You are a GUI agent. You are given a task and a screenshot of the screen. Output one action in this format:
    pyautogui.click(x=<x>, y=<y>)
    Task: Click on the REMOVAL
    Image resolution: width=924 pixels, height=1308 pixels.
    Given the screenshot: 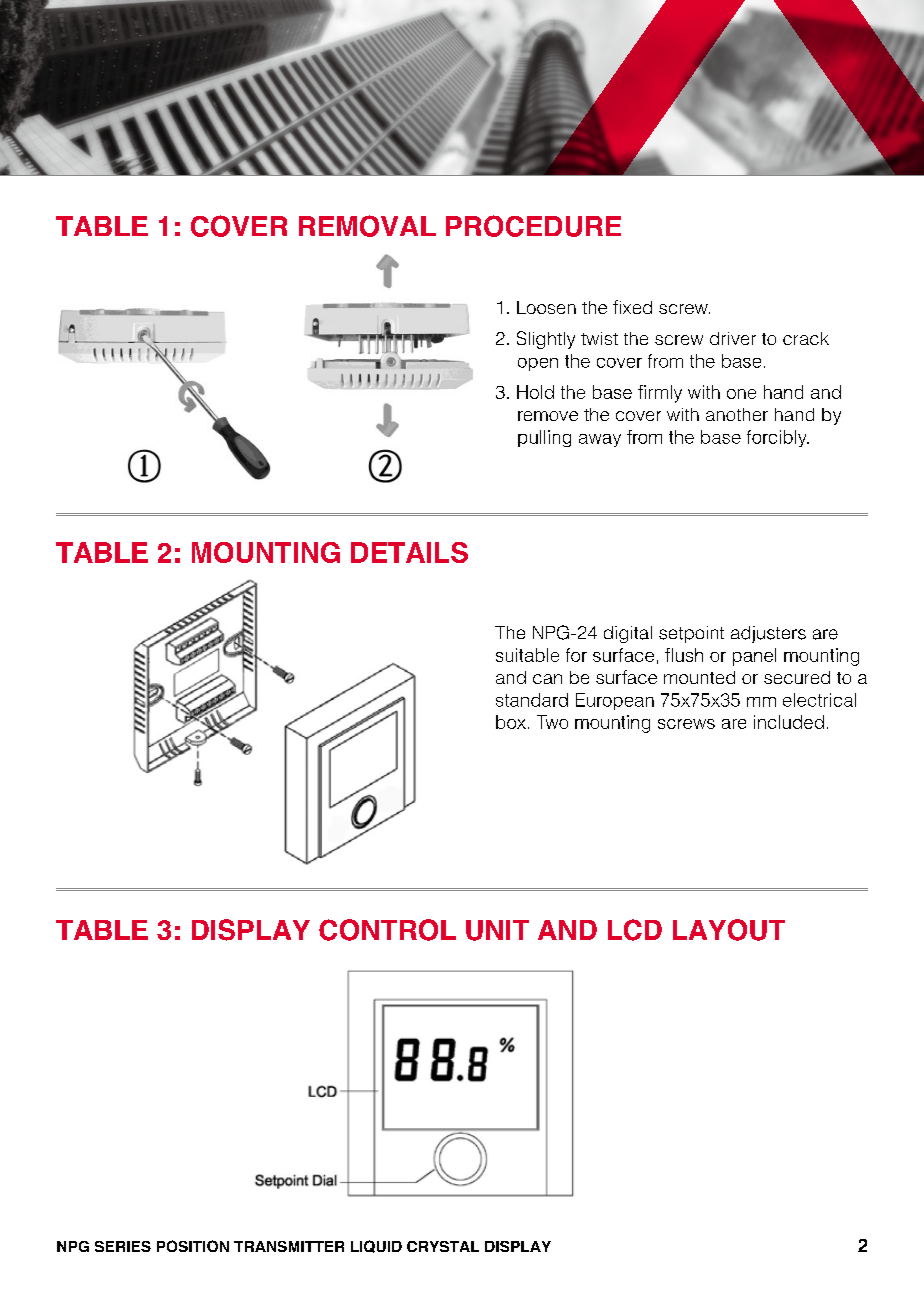 What is the action you would take?
    pyautogui.click(x=367, y=226)
